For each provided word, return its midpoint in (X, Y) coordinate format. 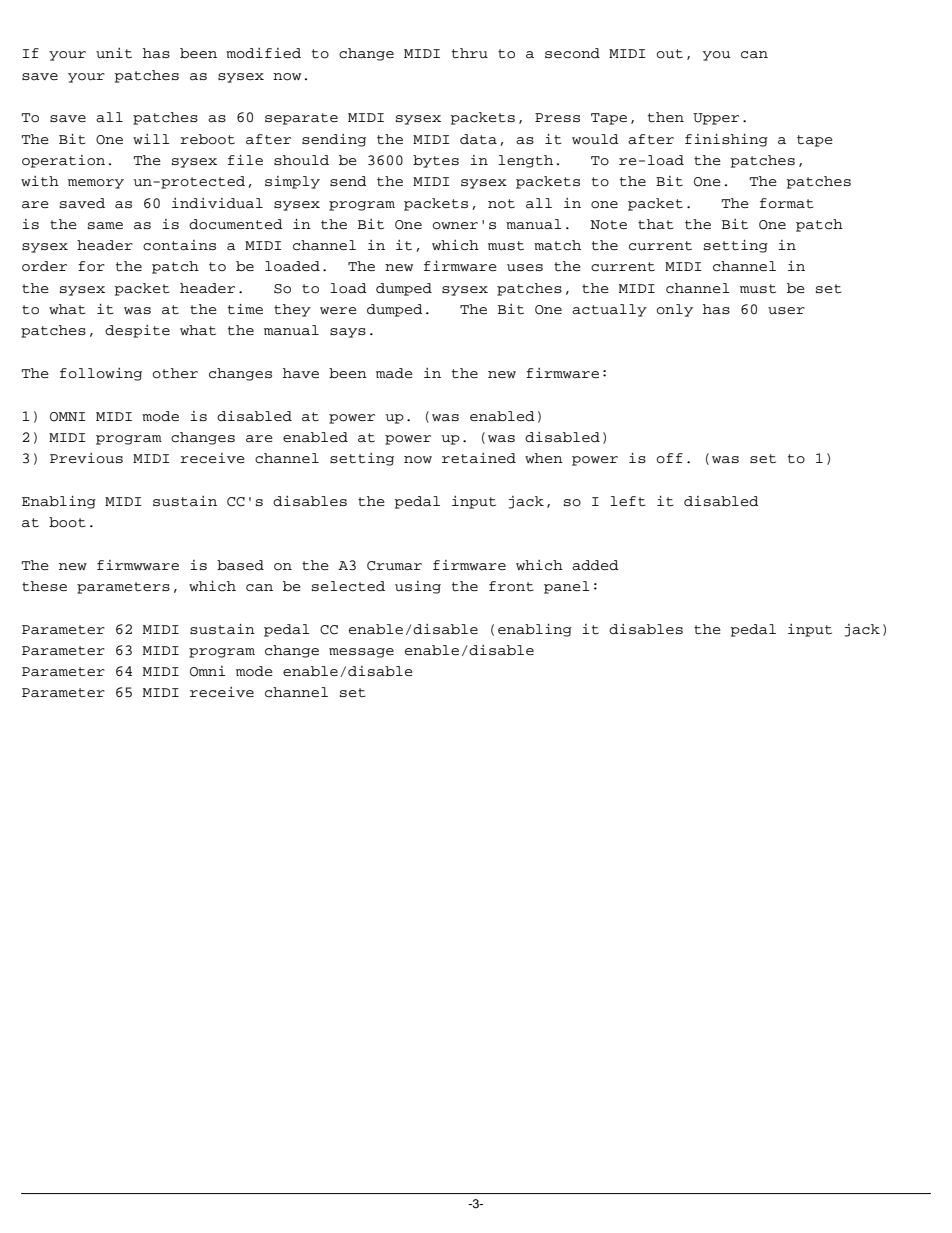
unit (114, 53)
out (670, 54)
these (44, 586)
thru (470, 53)
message (361, 653)
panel (567, 587)
